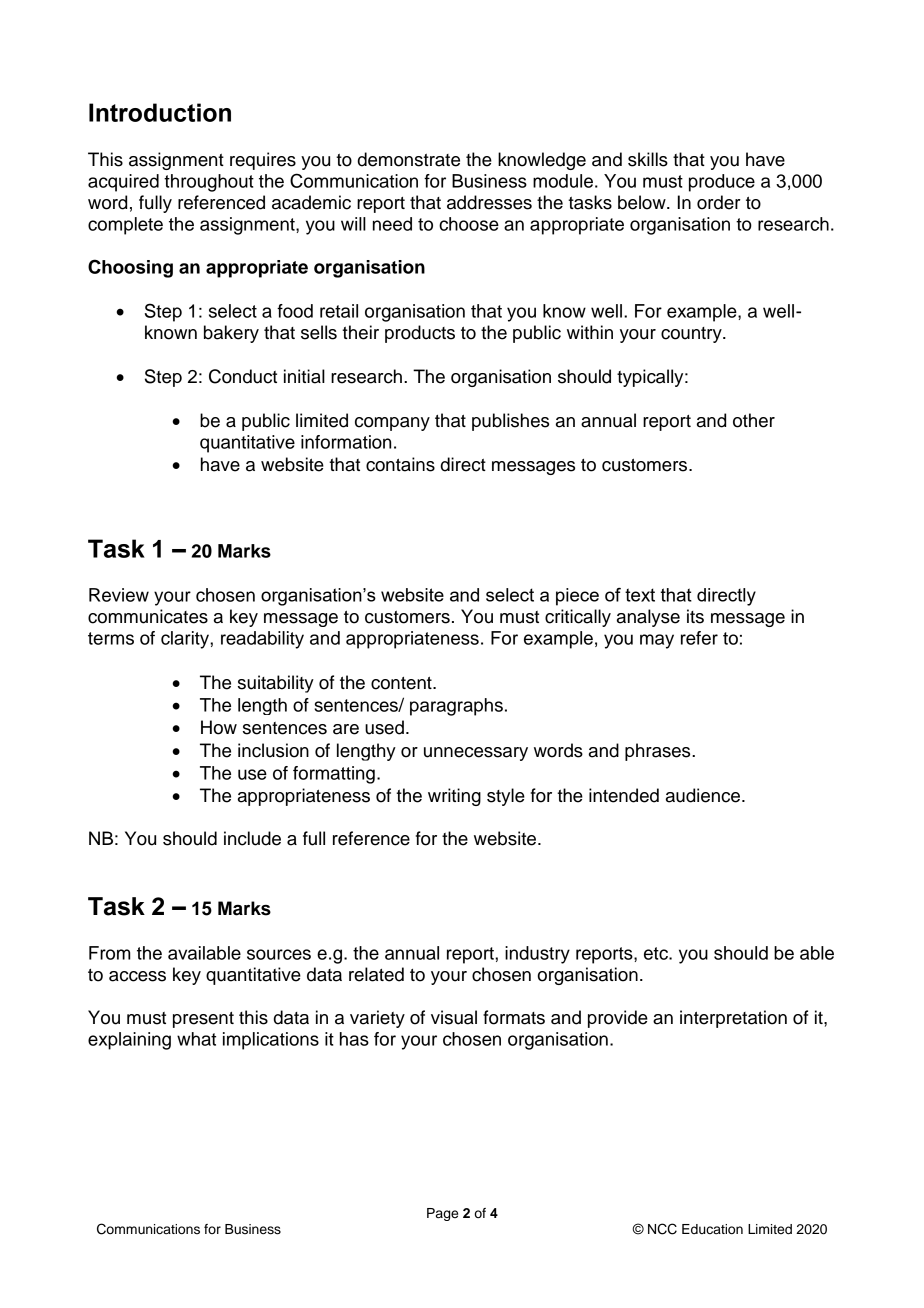 This screenshot has width=924, height=1308. I want to click on other, so click(754, 420).
